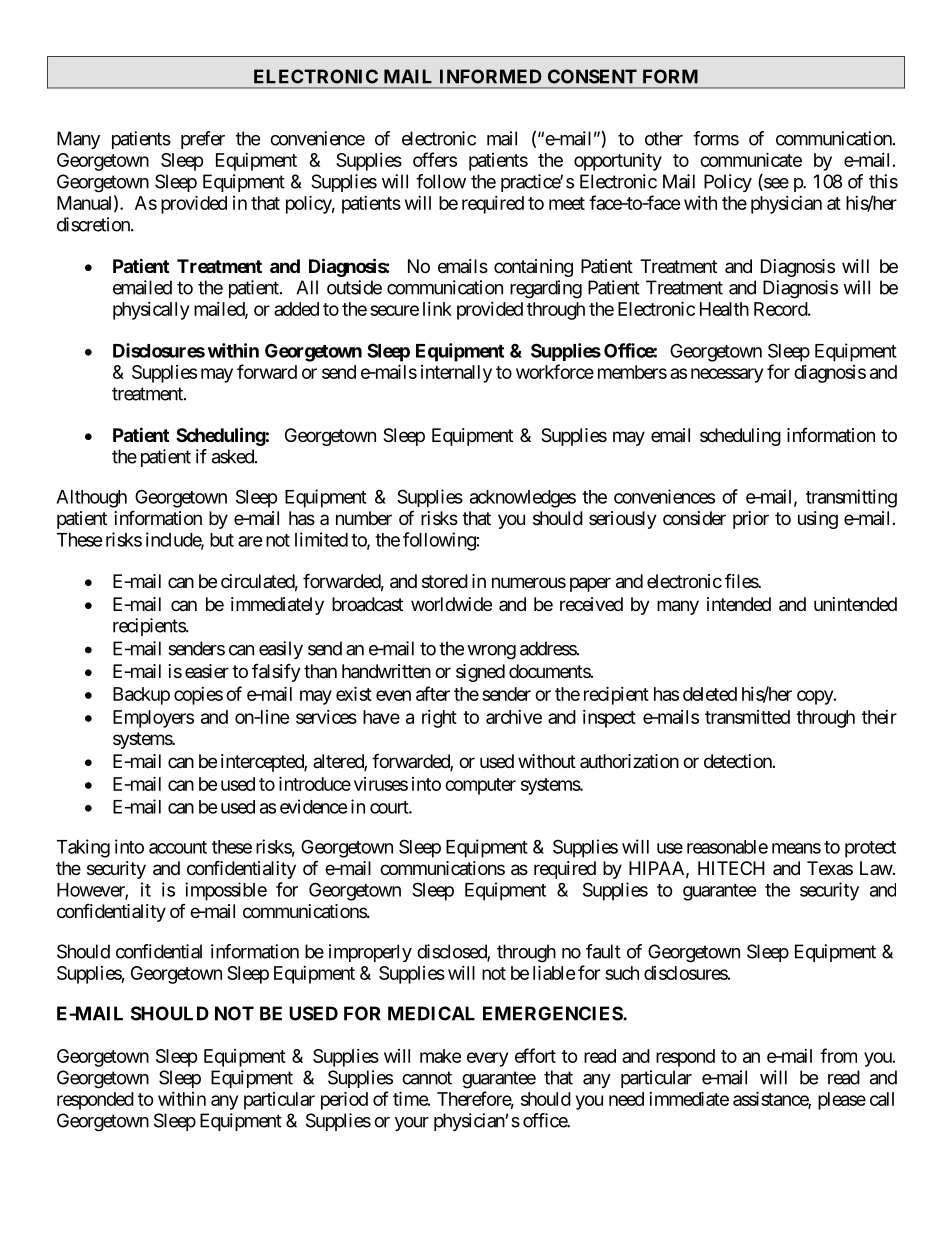  Describe the element at coordinates (664, 138) in the document. I see `other` at that location.
